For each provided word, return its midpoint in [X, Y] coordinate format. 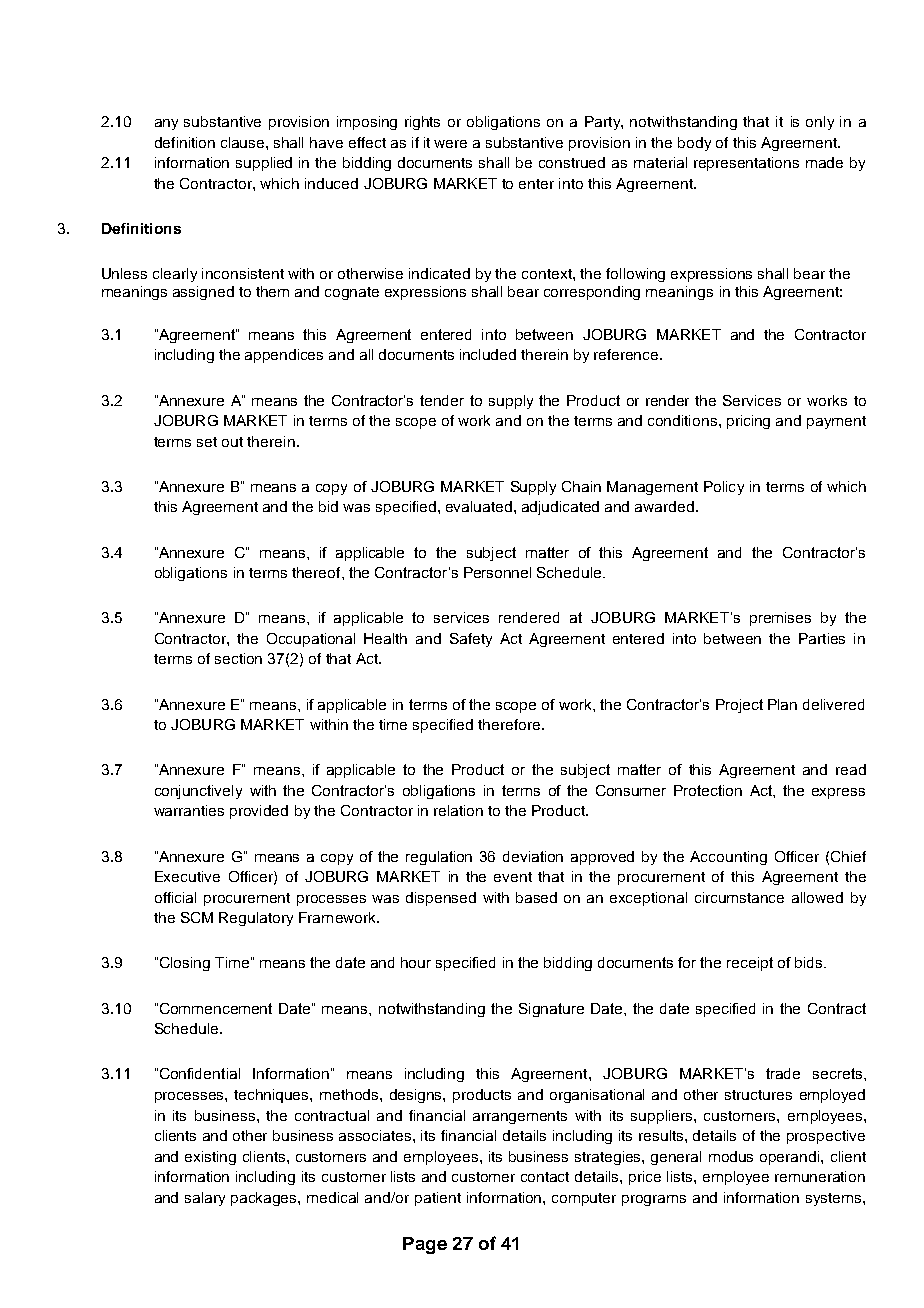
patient [438, 1199]
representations [746, 164]
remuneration [820, 1176]
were [450, 144]
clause [244, 142]
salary [205, 1199]
